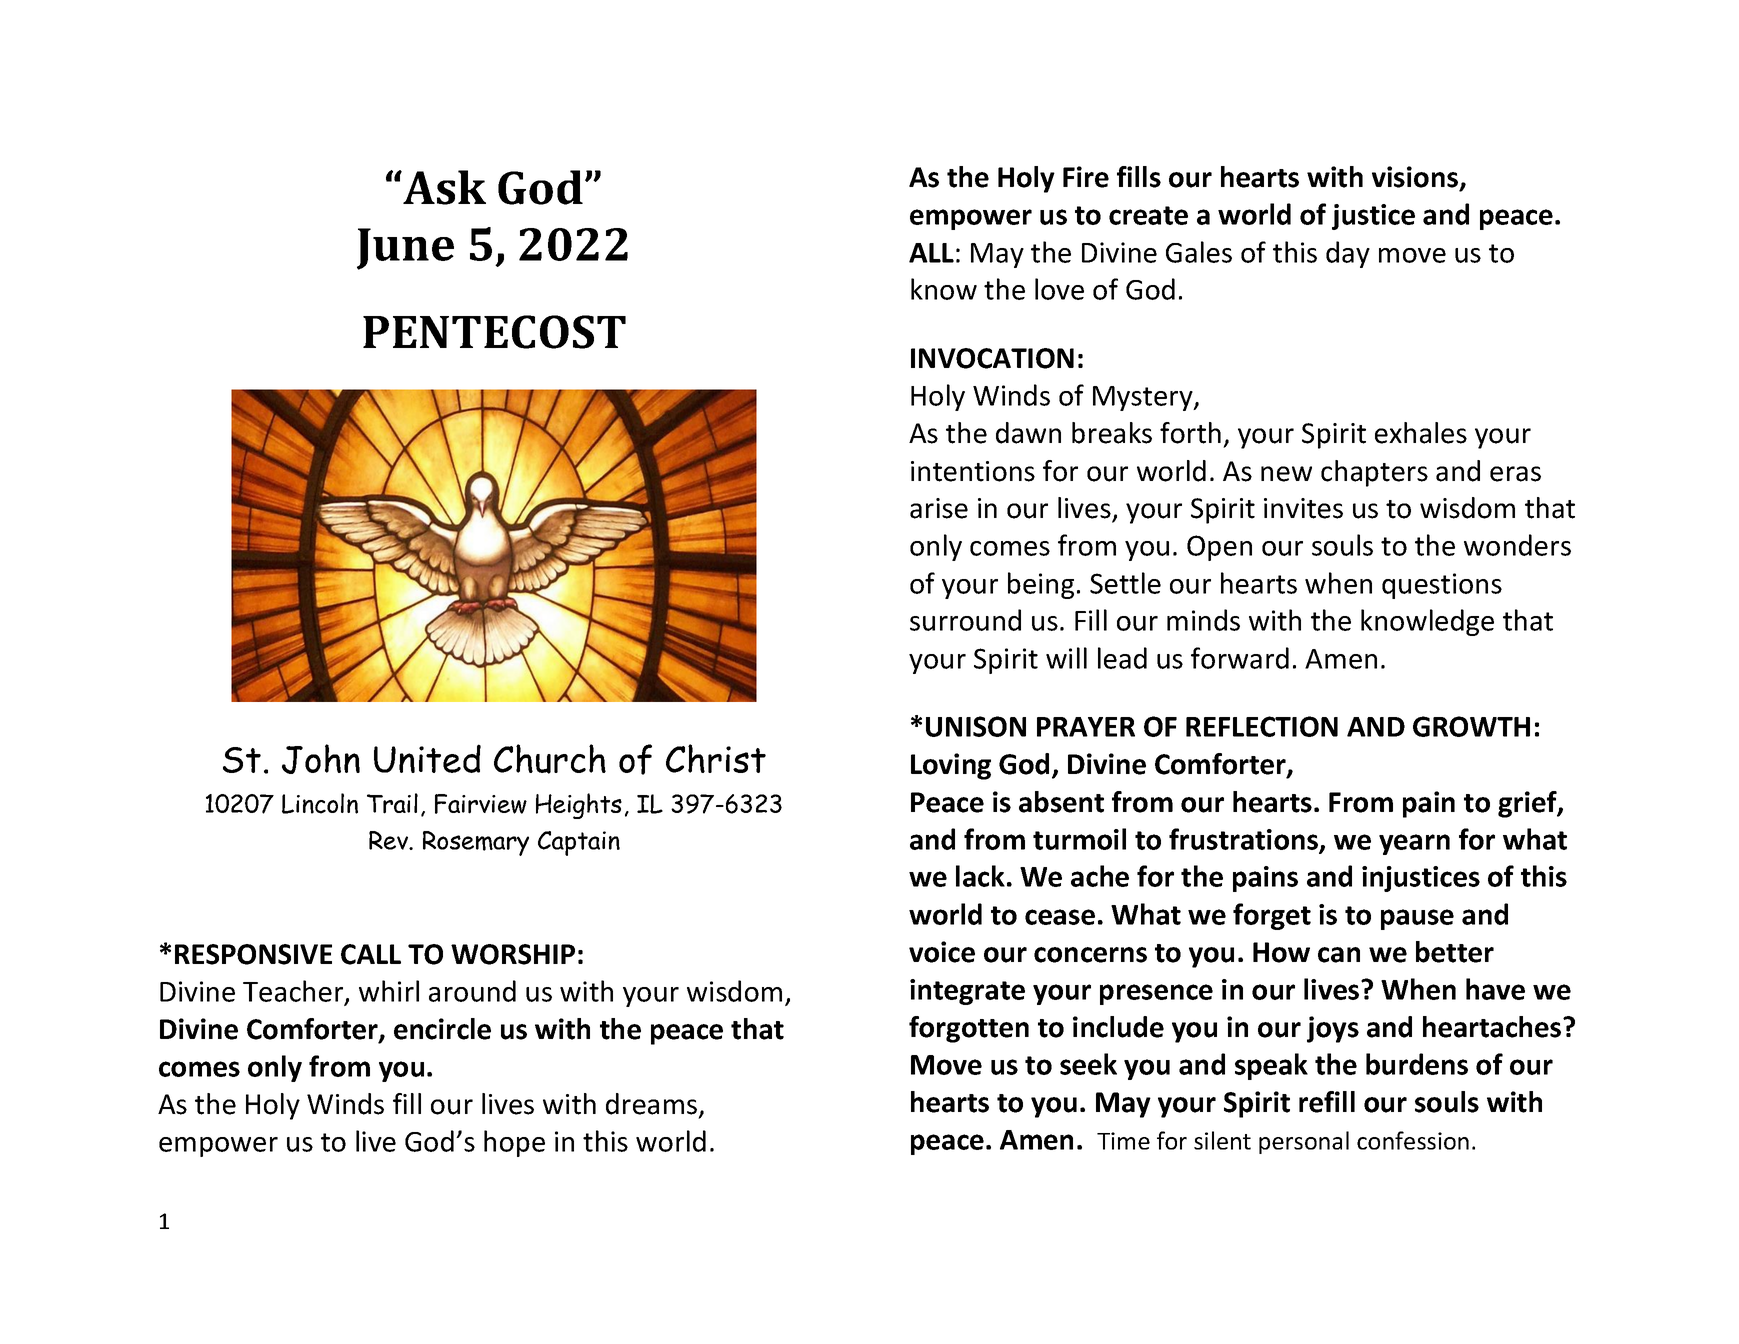 The image size is (1739, 1344). Describe the element at coordinates (427, 758) in the screenshot. I see `United` at that location.
